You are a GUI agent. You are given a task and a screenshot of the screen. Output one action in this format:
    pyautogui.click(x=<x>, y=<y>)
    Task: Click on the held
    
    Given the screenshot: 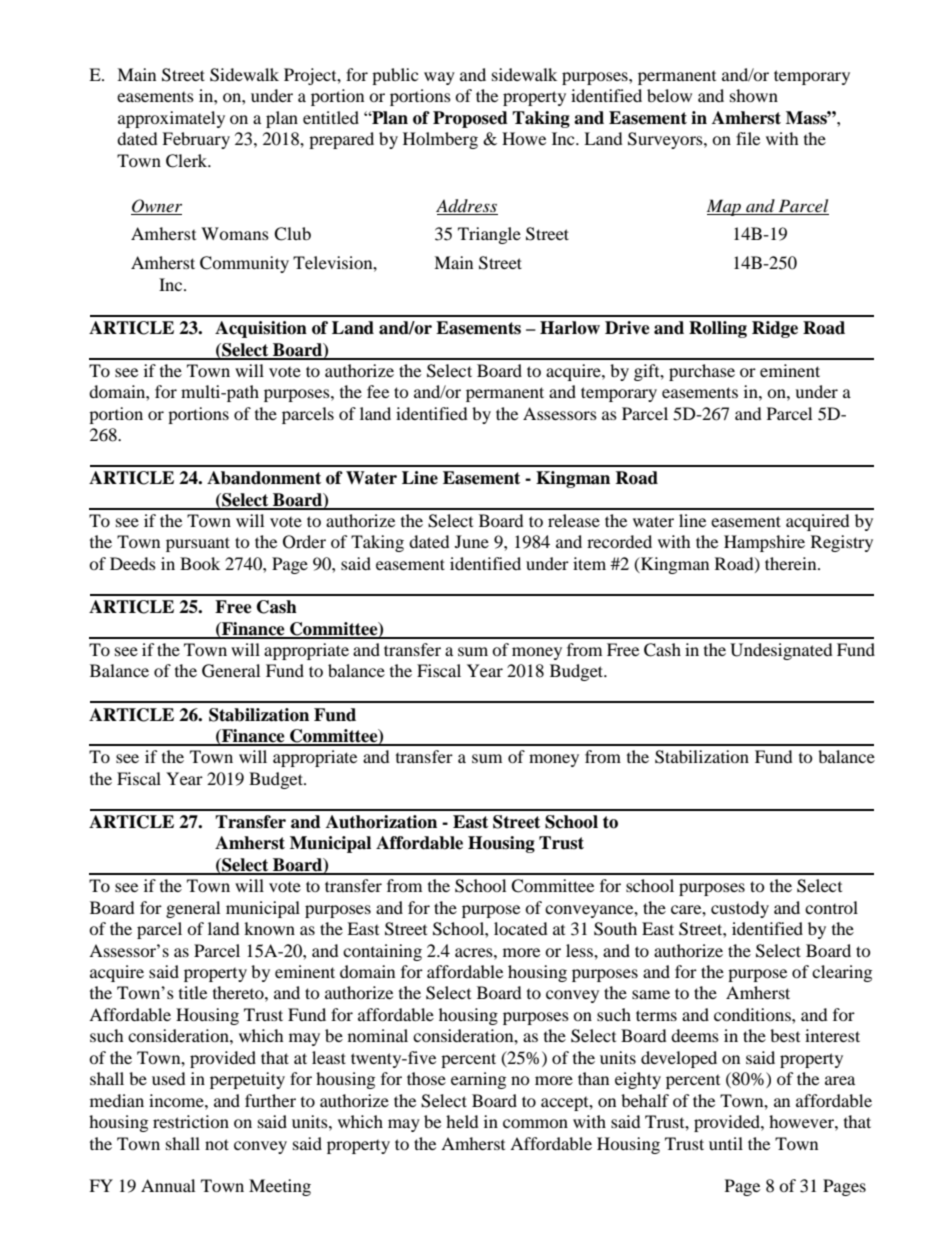 What is the action you would take?
    pyautogui.click(x=462, y=1121)
